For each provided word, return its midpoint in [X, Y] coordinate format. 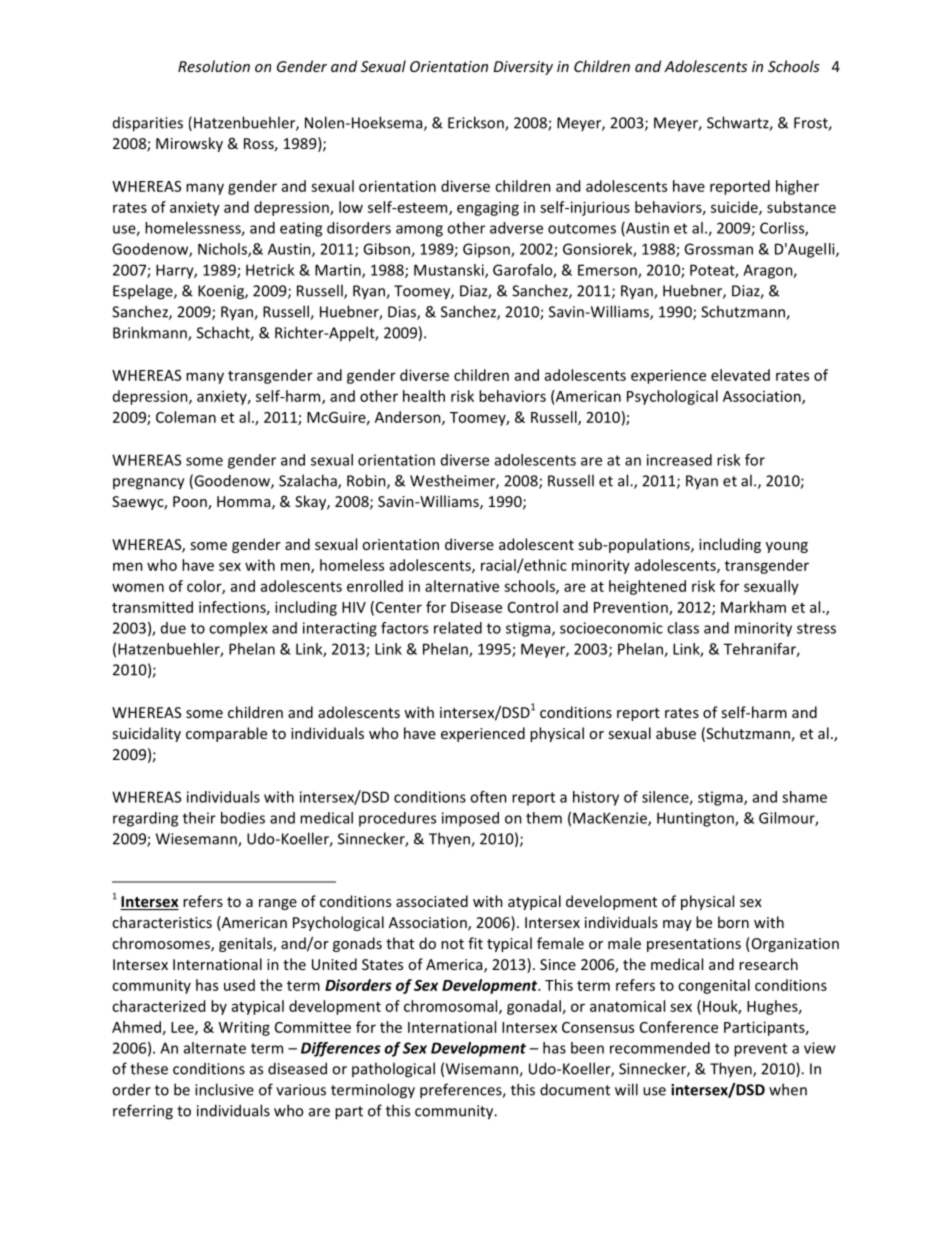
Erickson [477, 123]
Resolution [214, 66]
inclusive [224, 1089]
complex [238, 629]
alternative [462, 586]
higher [797, 187]
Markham [753, 607]
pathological [393, 1070]
